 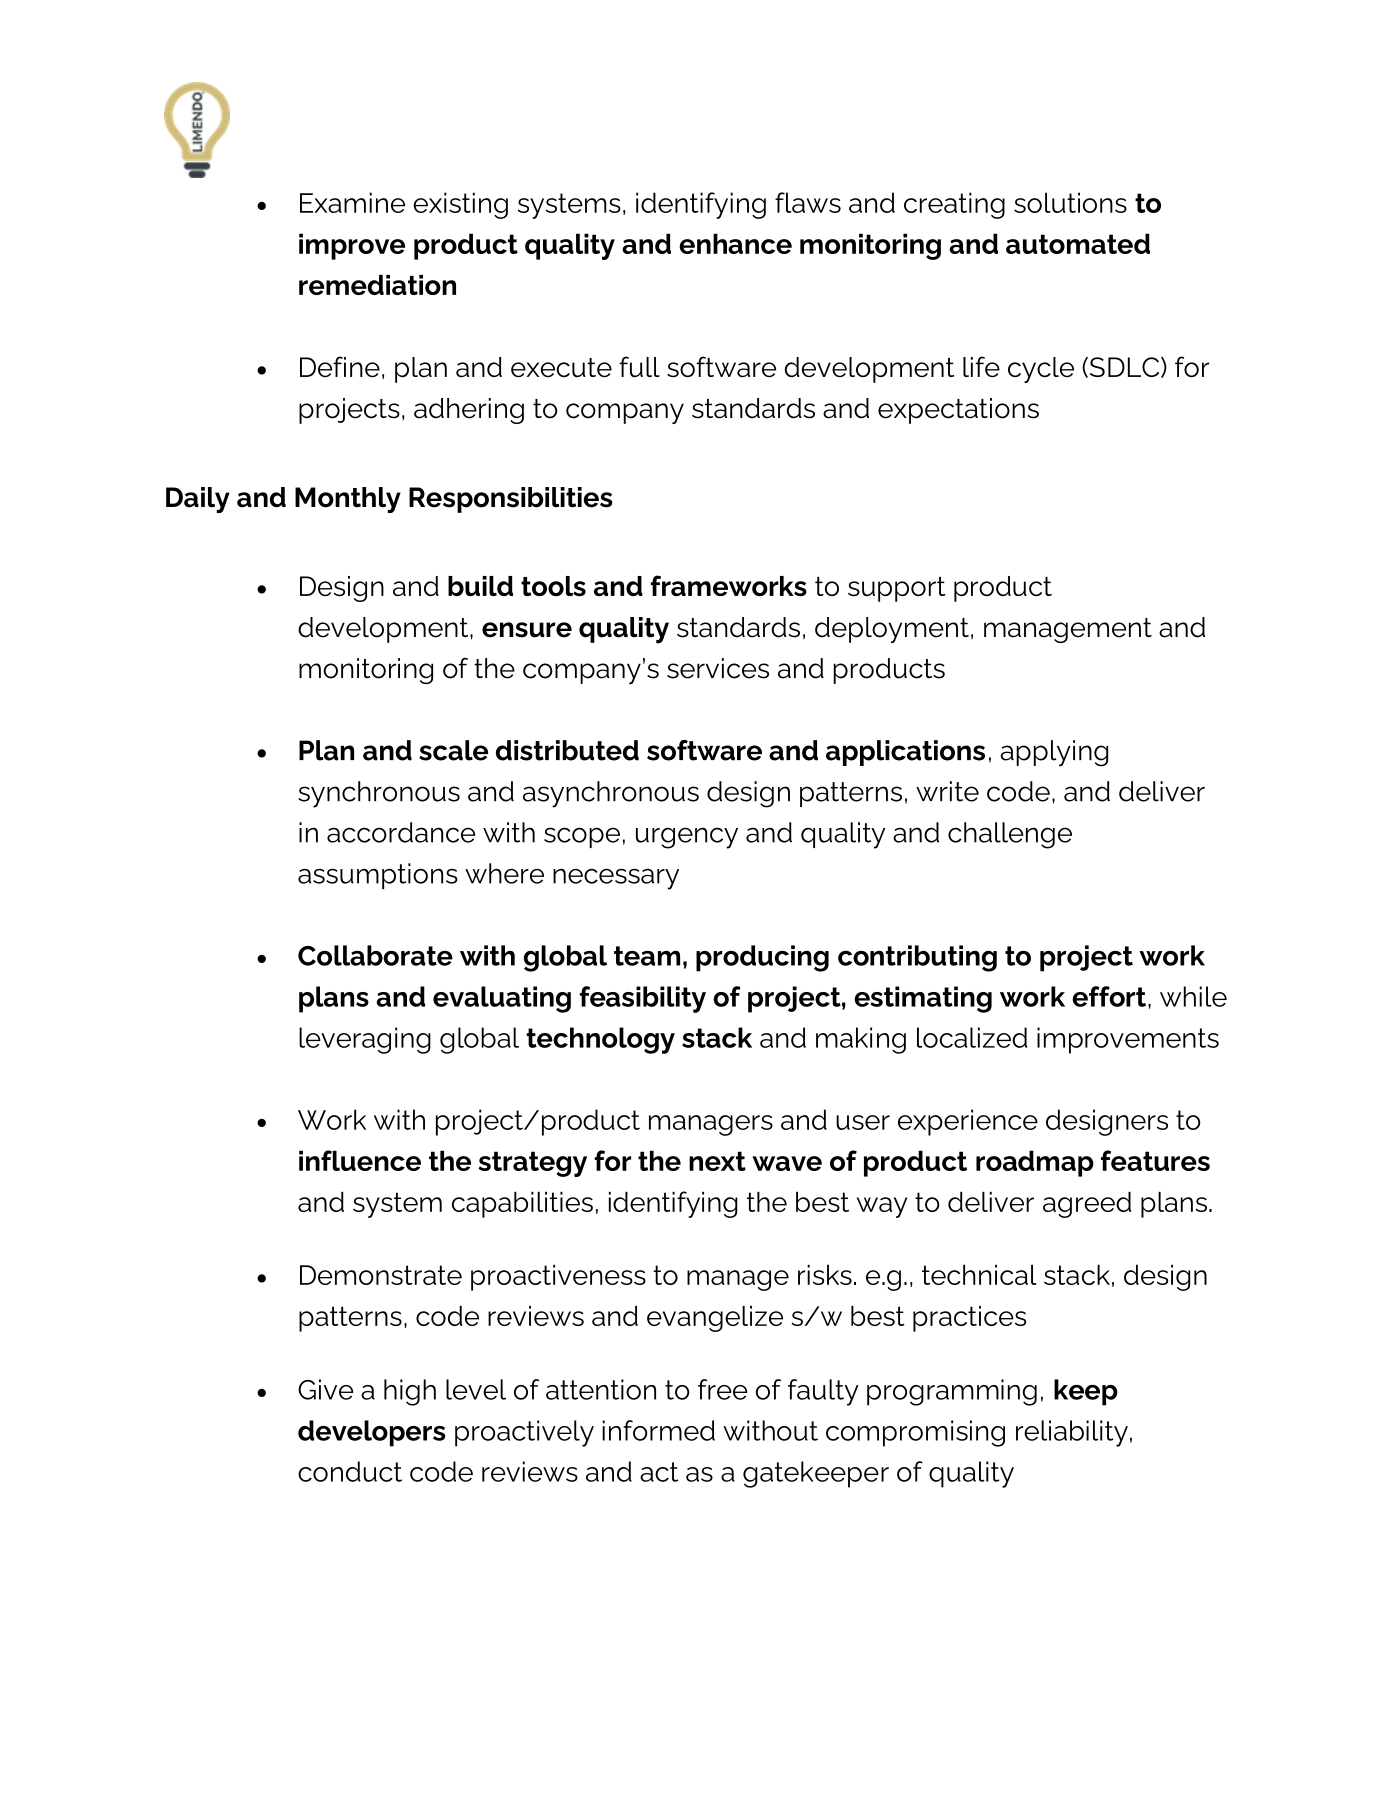 What do you see at coordinates (401, 832) in the document?
I see `accordance` at bounding box center [401, 832].
